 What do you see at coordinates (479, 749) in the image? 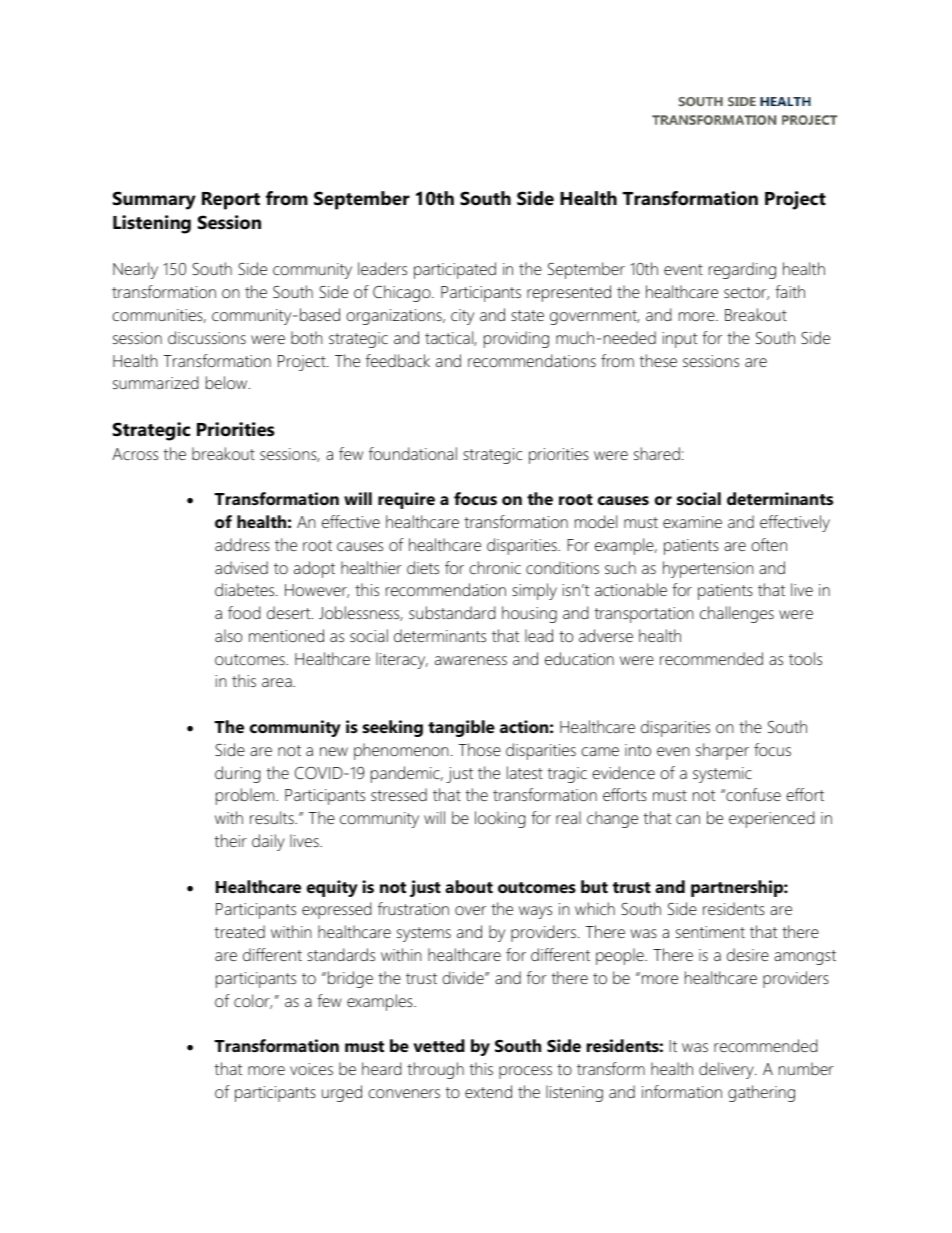
I see `Those` at bounding box center [479, 749].
